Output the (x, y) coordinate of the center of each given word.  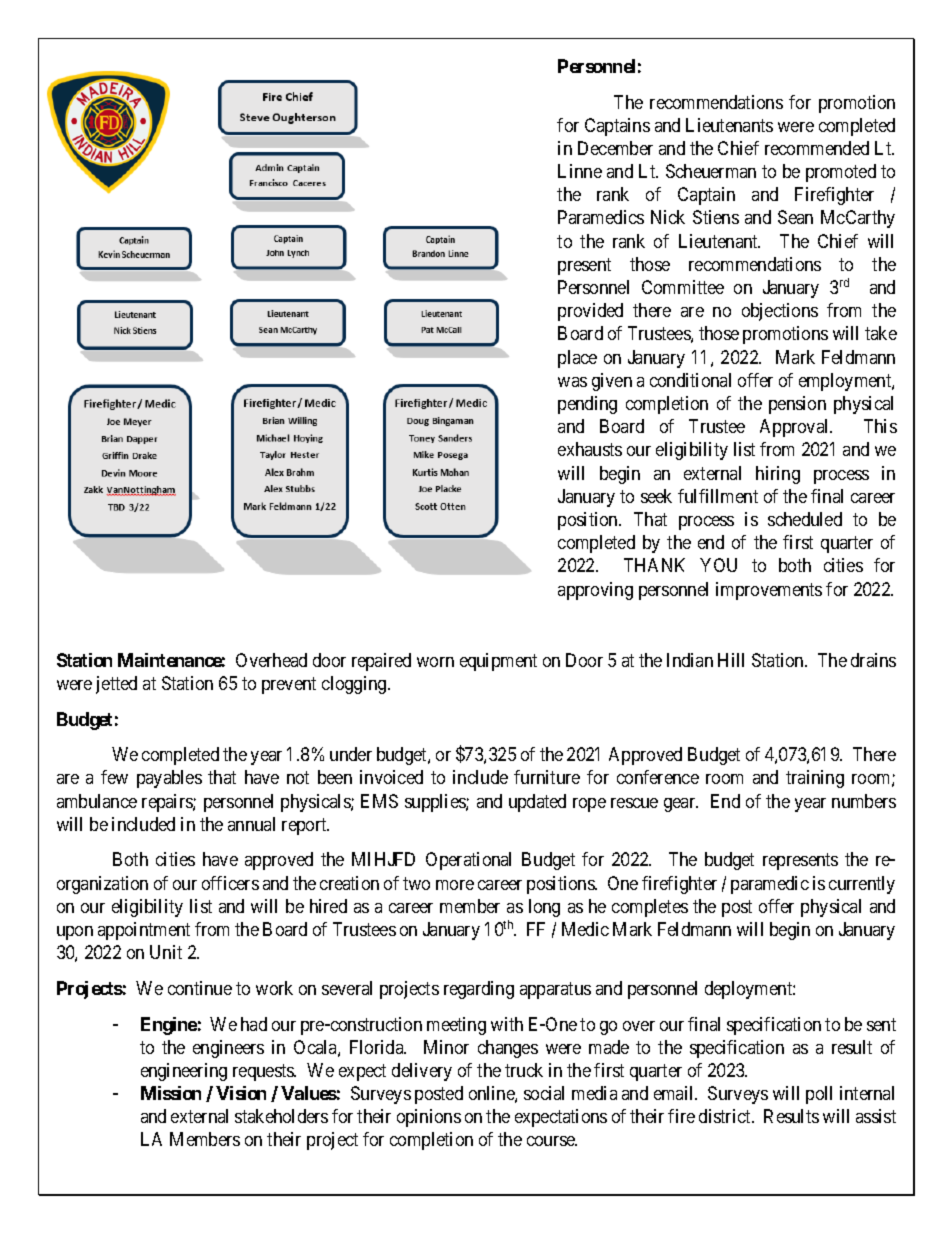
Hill (731, 660)
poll (819, 1095)
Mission (171, 1093)
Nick (668, 217)
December (615, 148)
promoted (841, 173)
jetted (116, 685)
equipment (498, 662)
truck (524, 1070)
